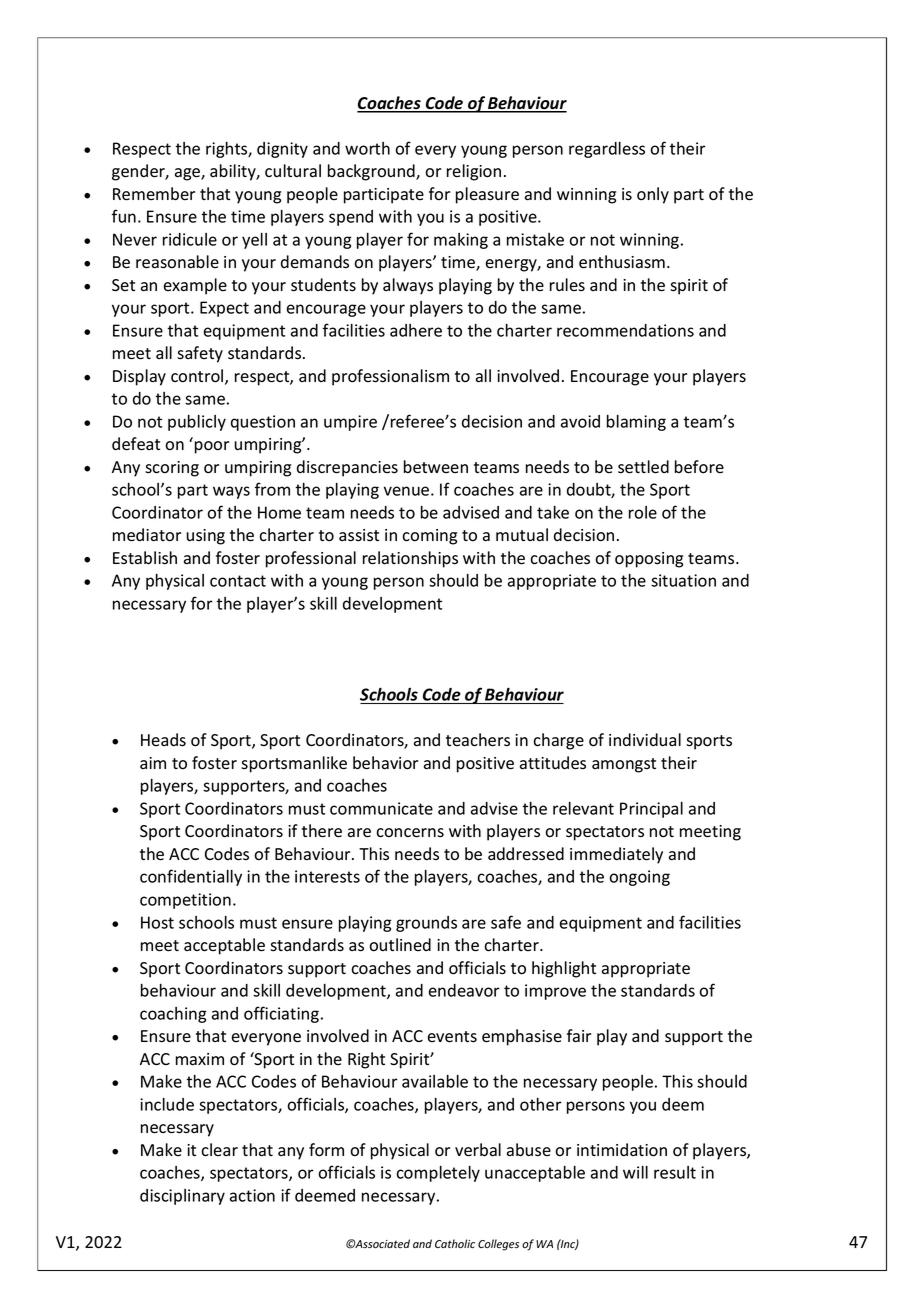 The image size is (924, 1308). I want to click on only, so click(653, 195).
